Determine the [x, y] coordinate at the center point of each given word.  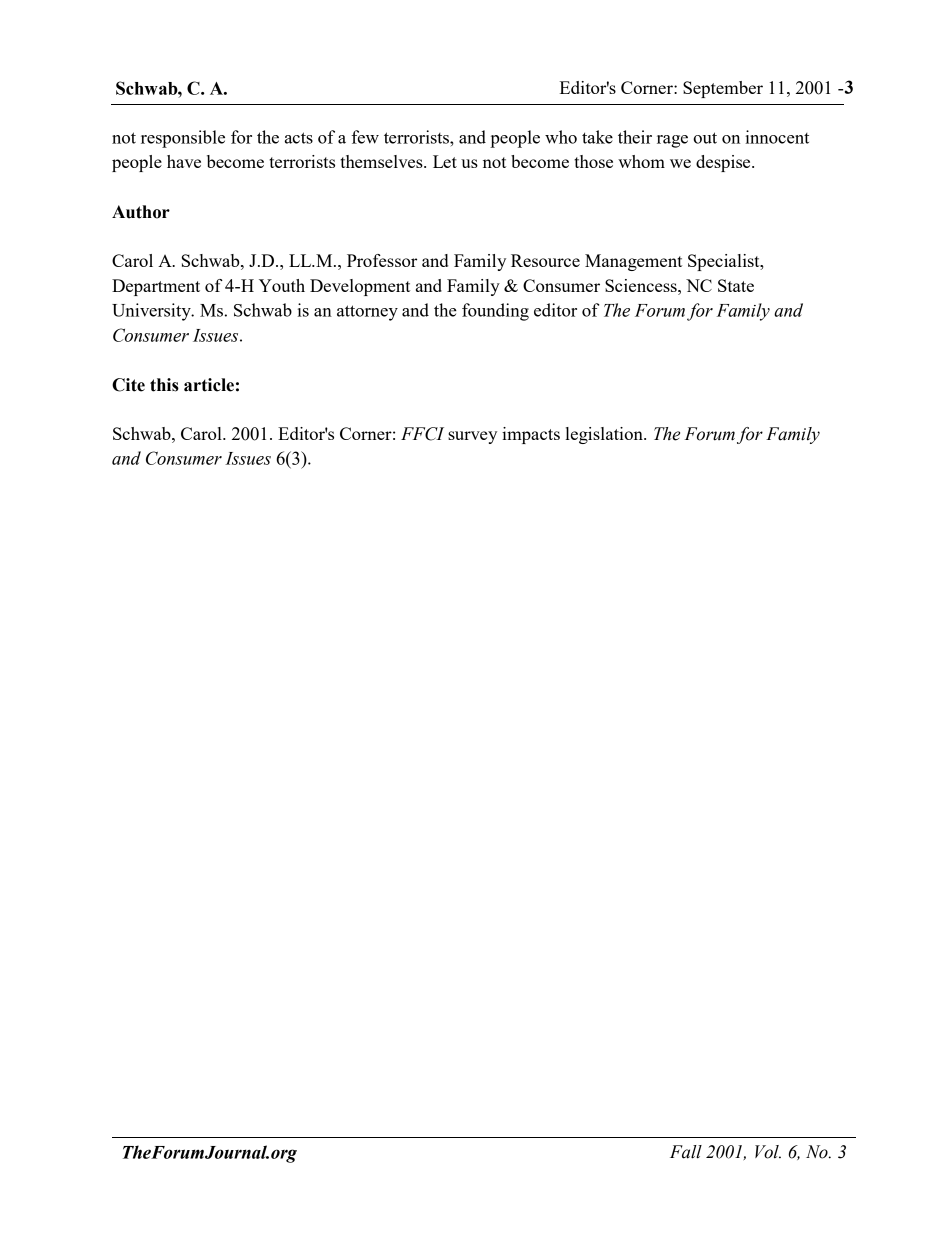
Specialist [725, 262]
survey [472, 437]
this [164, 385]
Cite [128, 385]
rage [672, 141]
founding [495, 312]
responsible [183, 139]
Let [445, 161]
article [209, 385]
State [736, 285]
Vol [768, 1152]
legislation [605, 435]
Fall [686, 1152]
